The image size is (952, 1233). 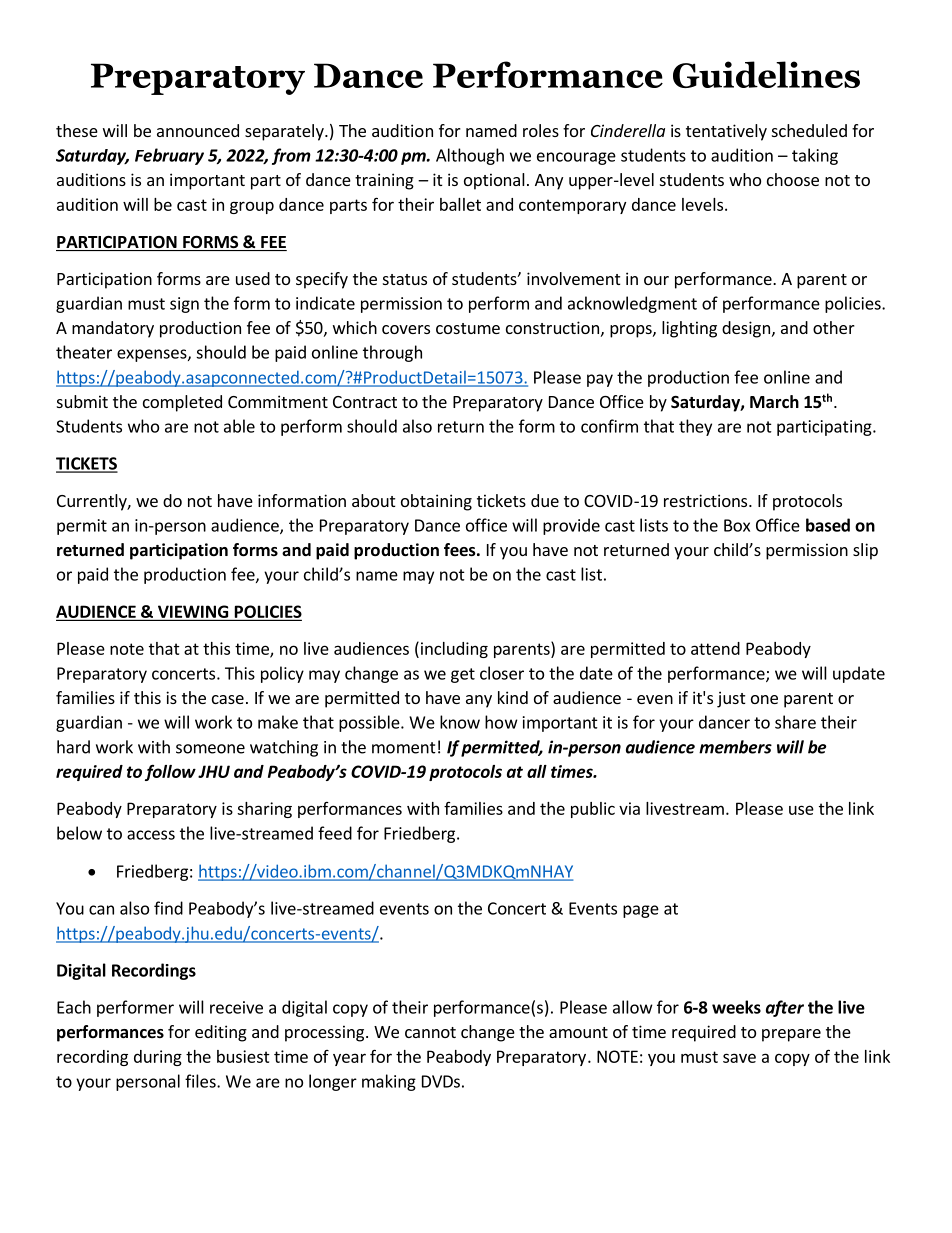 I want to click on Although, so click(x=470, y=156).
